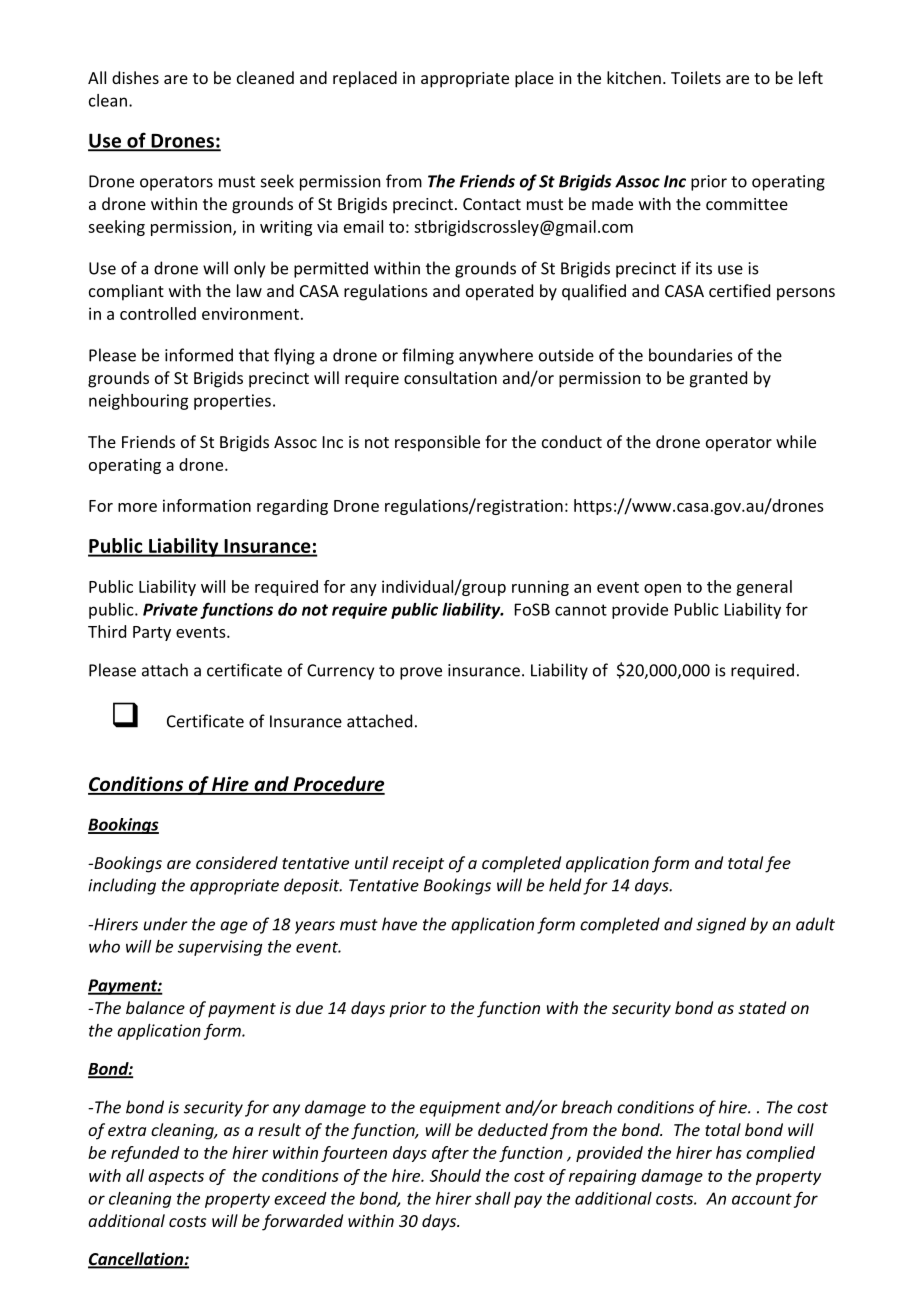  What do you see at coordinates (437, 443) in the page?
I see `responsible` at bounding box center [437, 443].
